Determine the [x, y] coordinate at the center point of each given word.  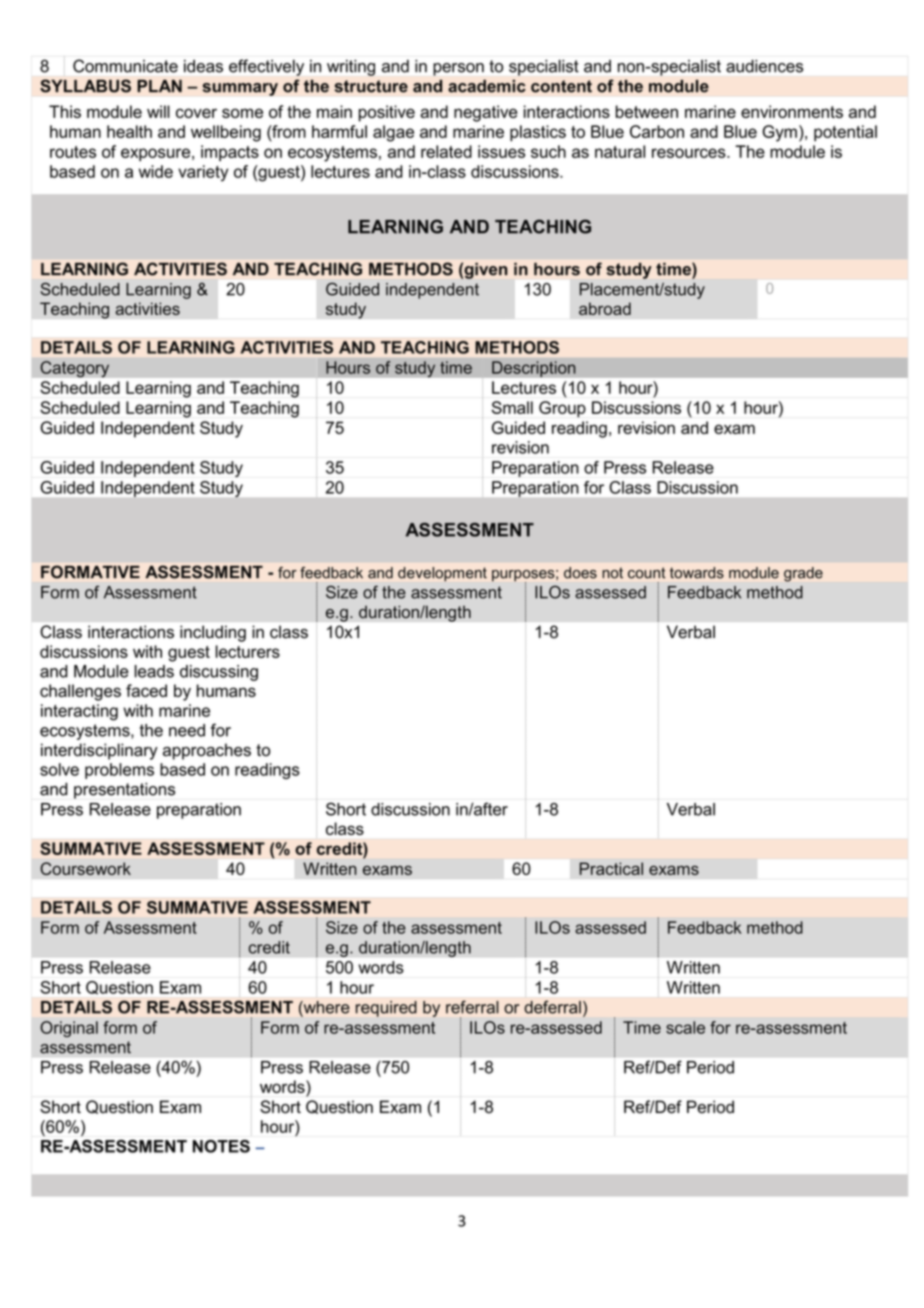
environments [792, 111]
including [213, 633]
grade [803, 574]
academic [487, 86]
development [442, 574]
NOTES [221, 1146]
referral [472, 1007]
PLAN [159, 86]
